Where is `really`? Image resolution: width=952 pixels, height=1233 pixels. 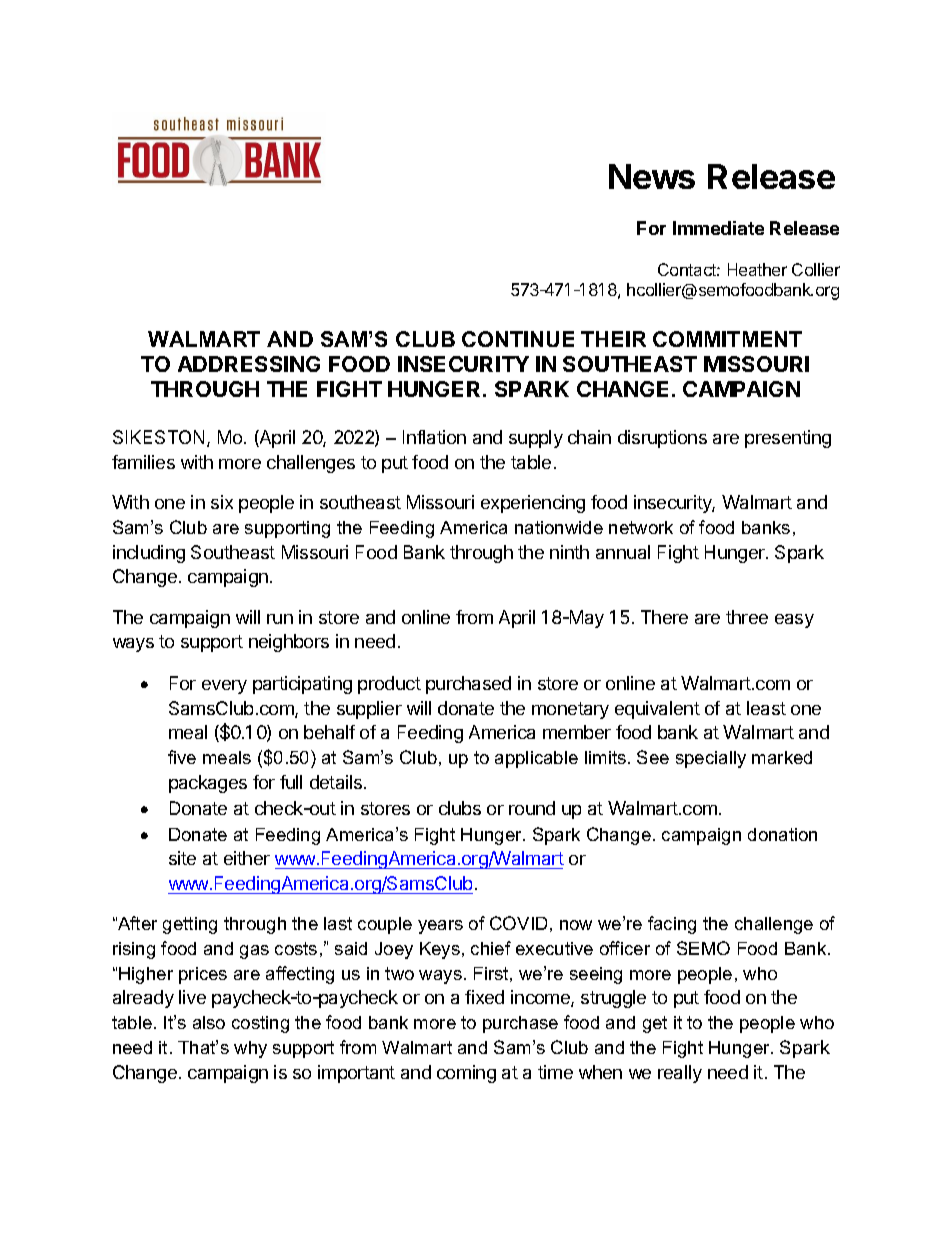 really is located at coordinates (680, 1074).
